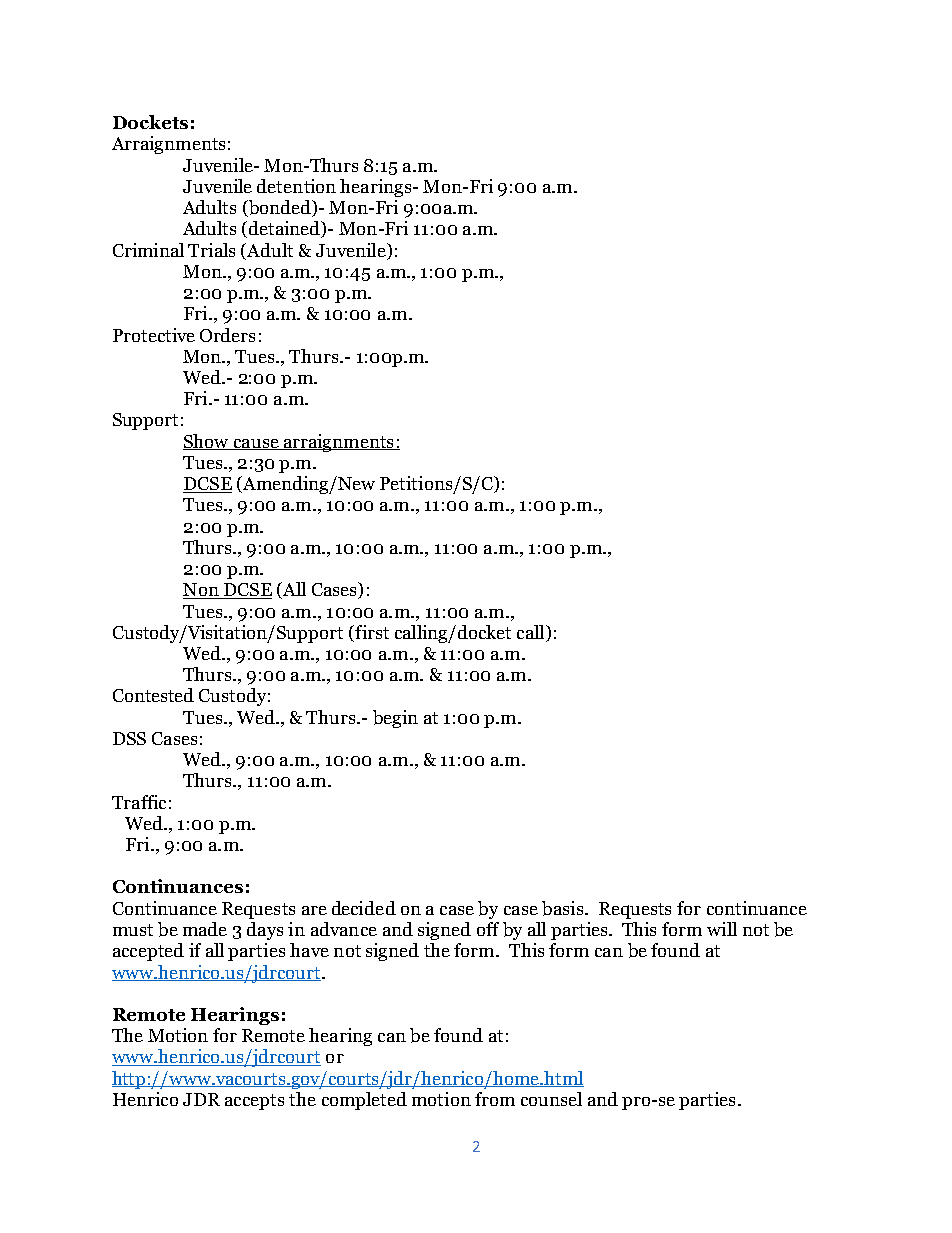 The width and height of the document is (952, 1233). Describe the element at coordinates (364, 908) in the document. I see `decided` at that location.
